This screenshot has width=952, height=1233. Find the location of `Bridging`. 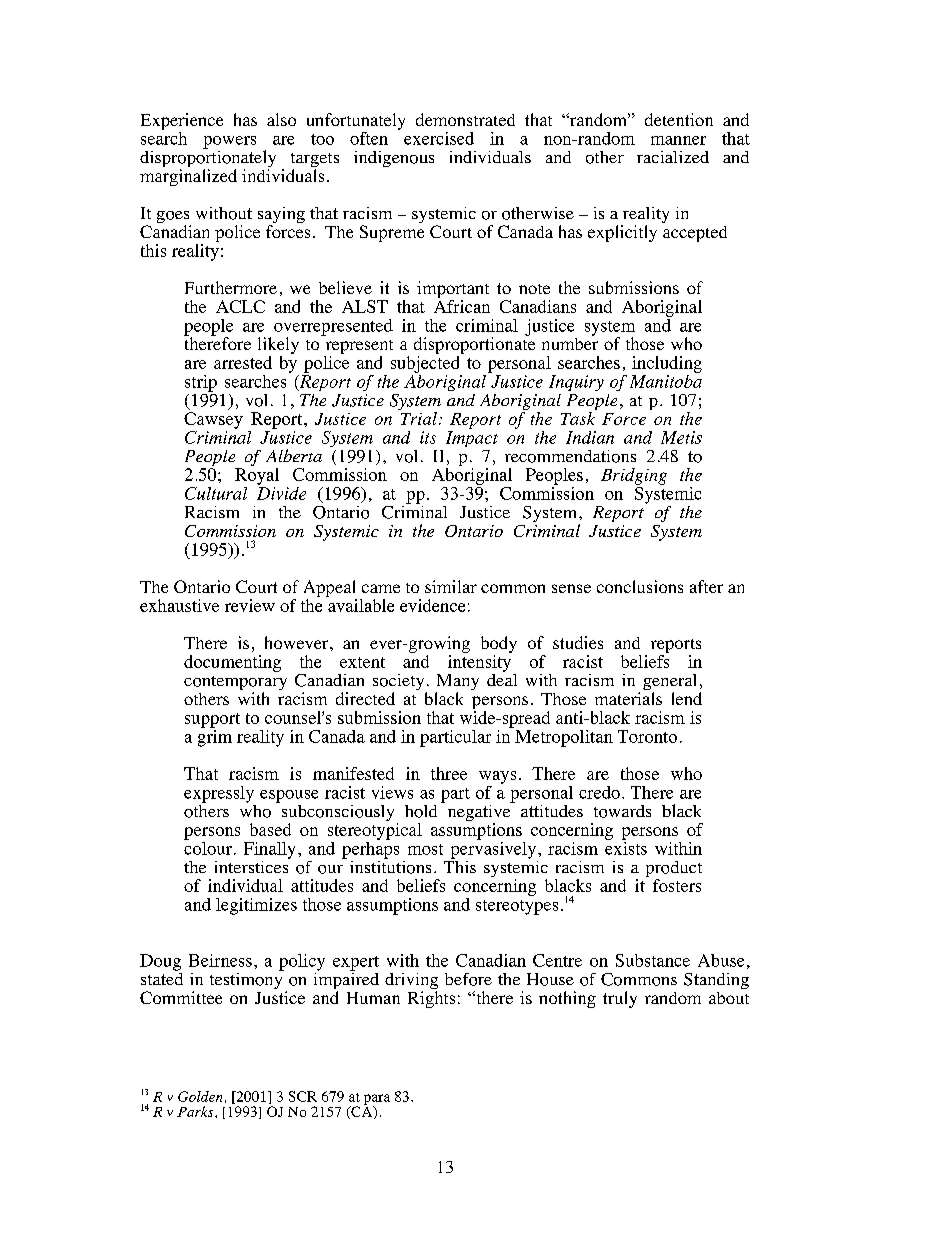

Bridging is located at coordinates (634, 476).
